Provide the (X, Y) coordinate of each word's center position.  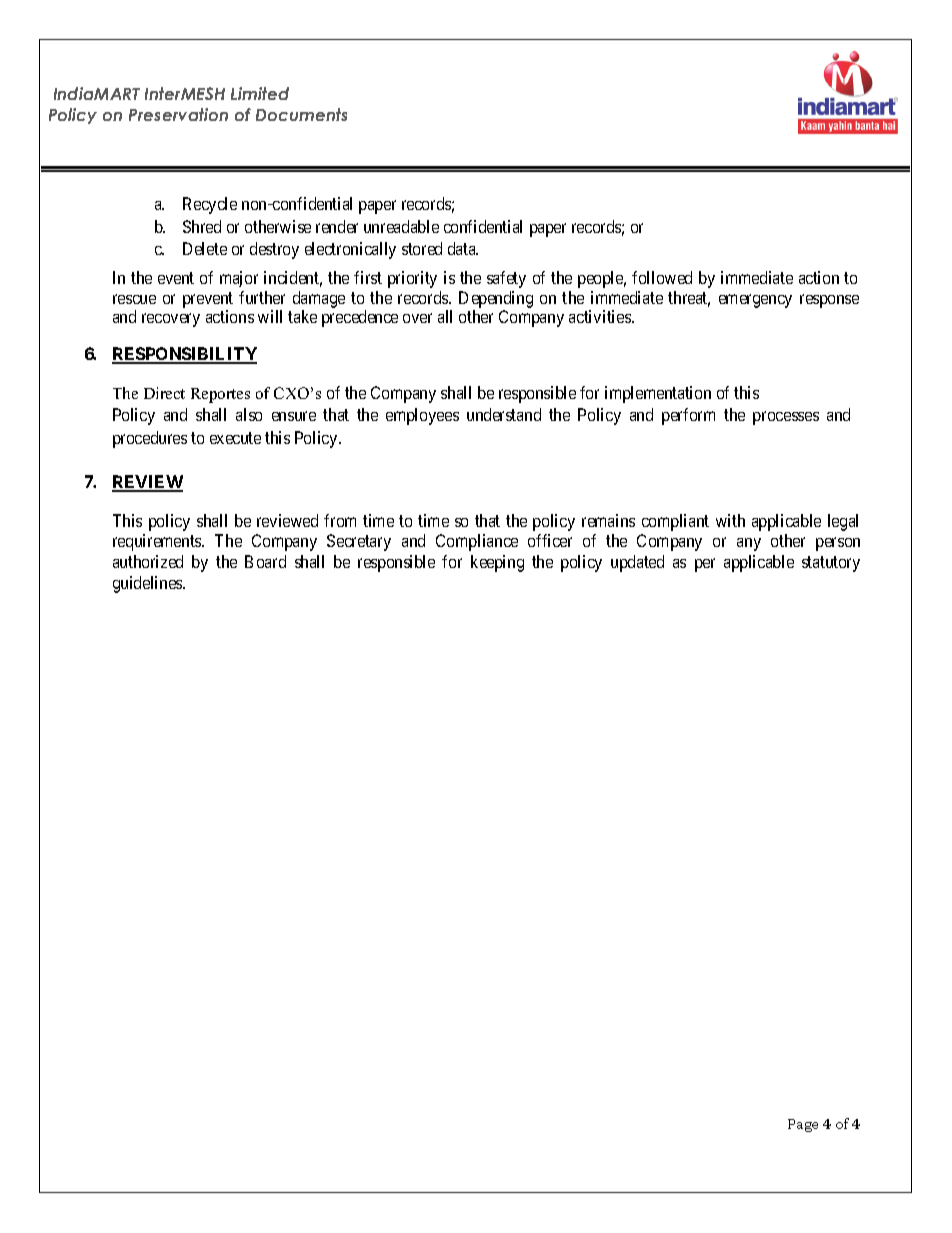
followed (662, 277)
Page (803, 1125)
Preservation (178, 114)
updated (637, 563)
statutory (831, 564)
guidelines (148, 584)
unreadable (401, 226)
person (838, 544)
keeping (497, 563)
